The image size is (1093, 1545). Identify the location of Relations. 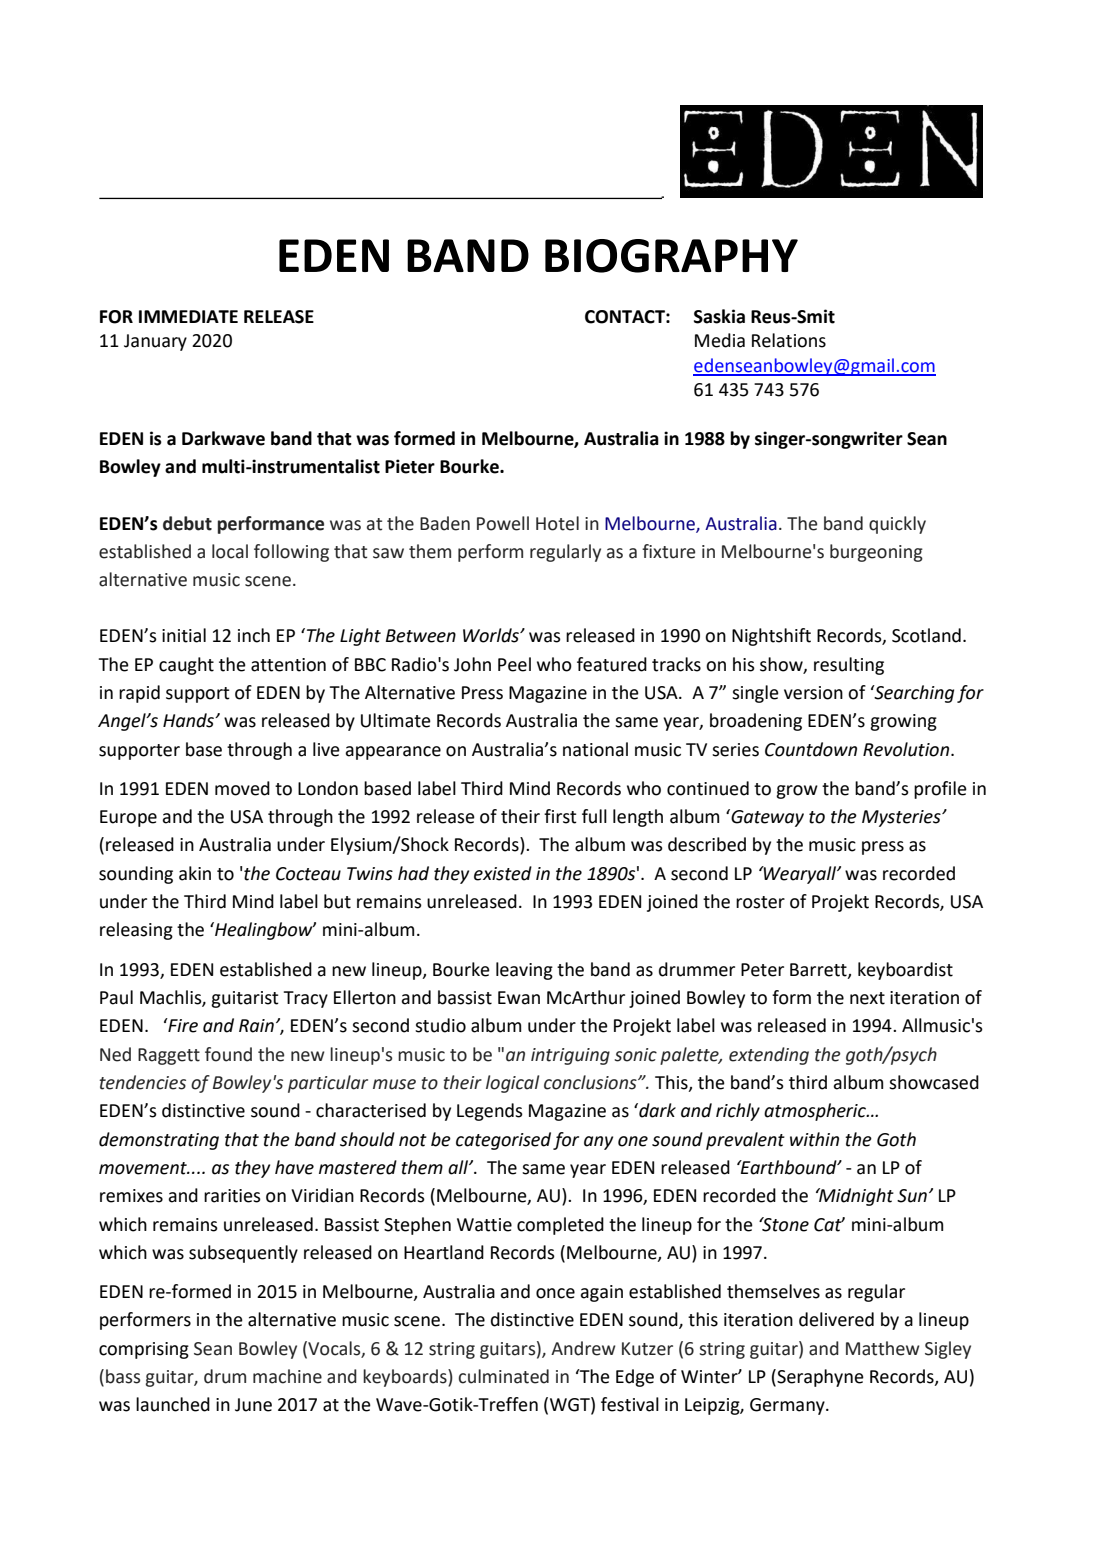
(789, 340).
